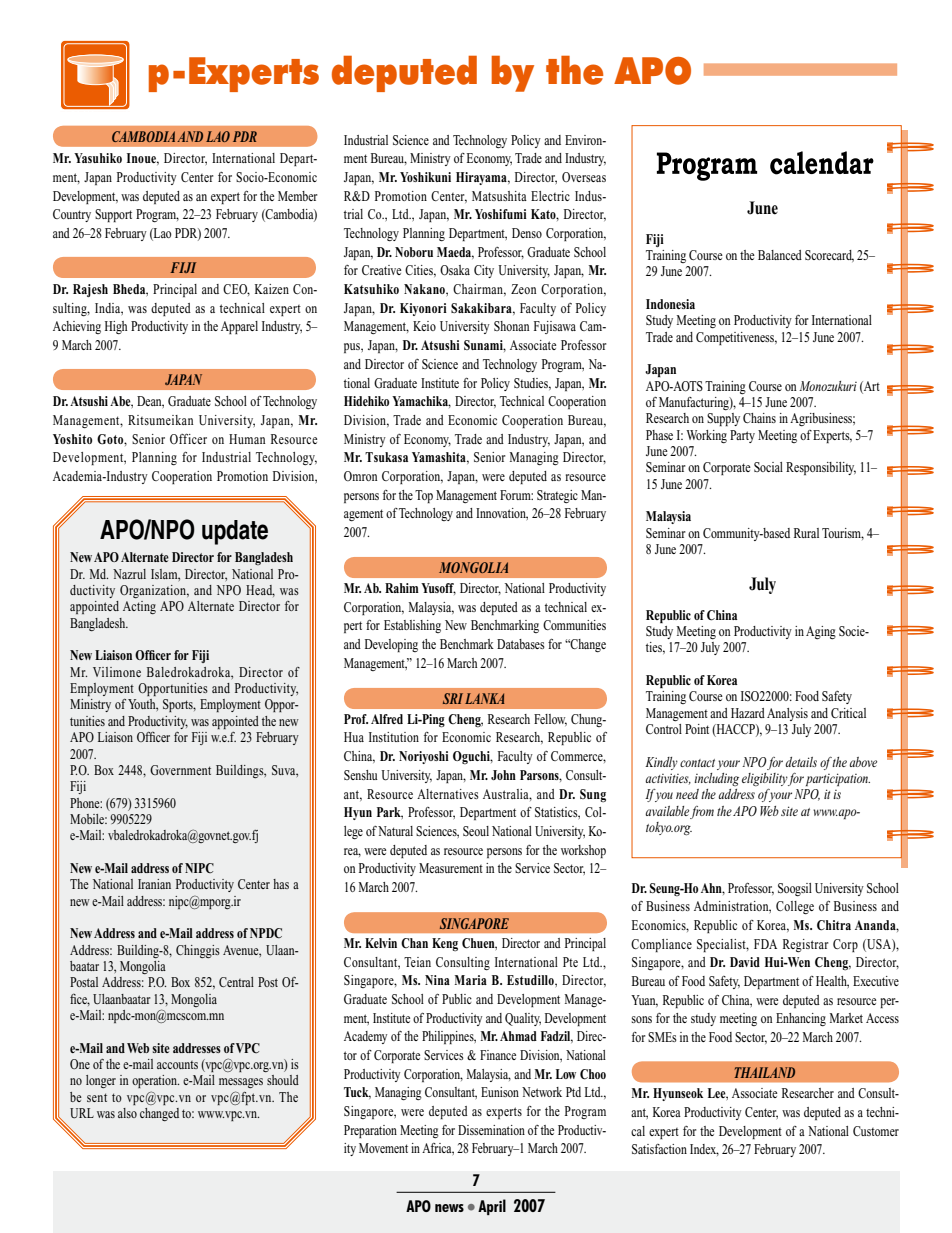 Image resolution: width=952 pixels, height=1233 pixels. Describe the element at coordinates (154, 884) in the document. I see `Iranian` at that location.
